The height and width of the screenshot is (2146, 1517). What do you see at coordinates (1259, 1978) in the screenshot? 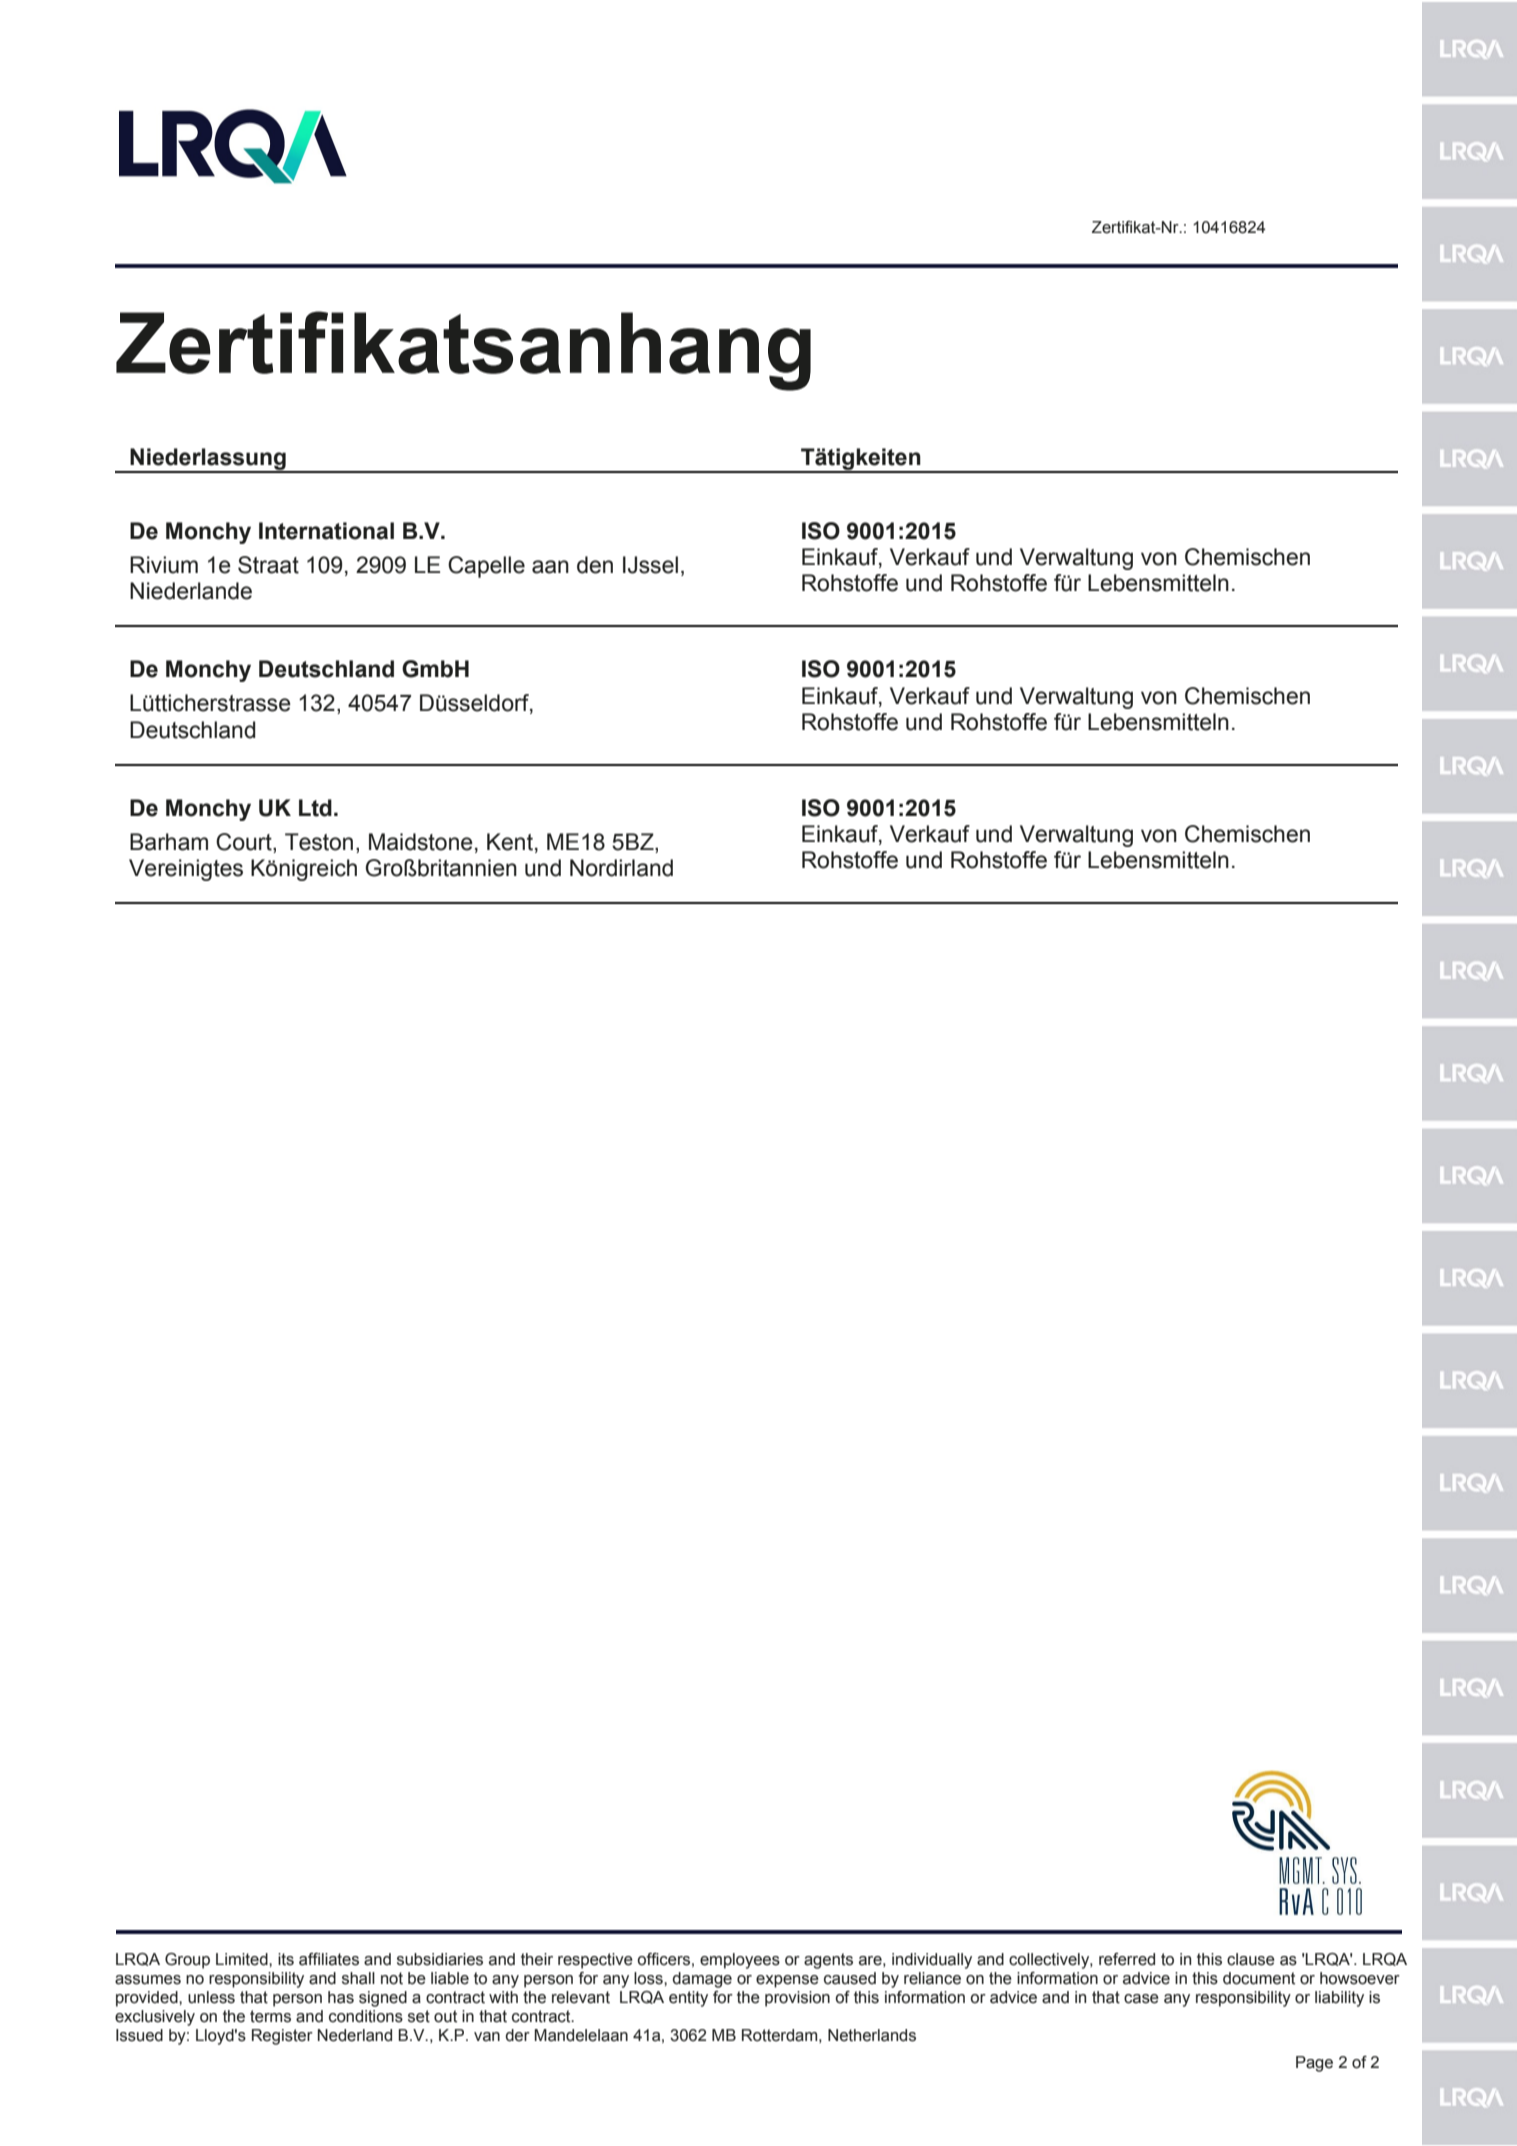
I see `document` at bounding box center [1259, 1978].
